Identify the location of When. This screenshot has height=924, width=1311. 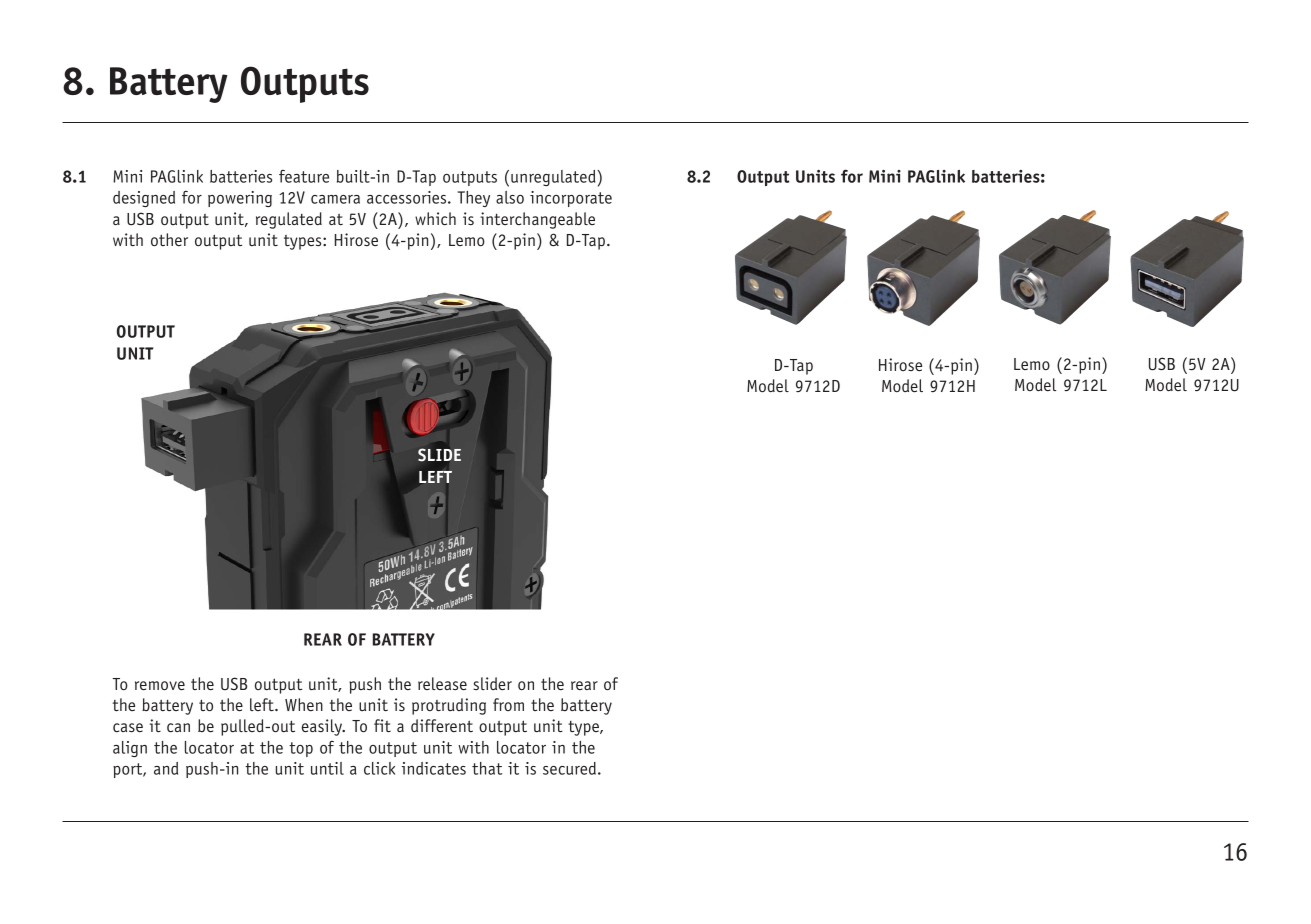
(304, 704).
